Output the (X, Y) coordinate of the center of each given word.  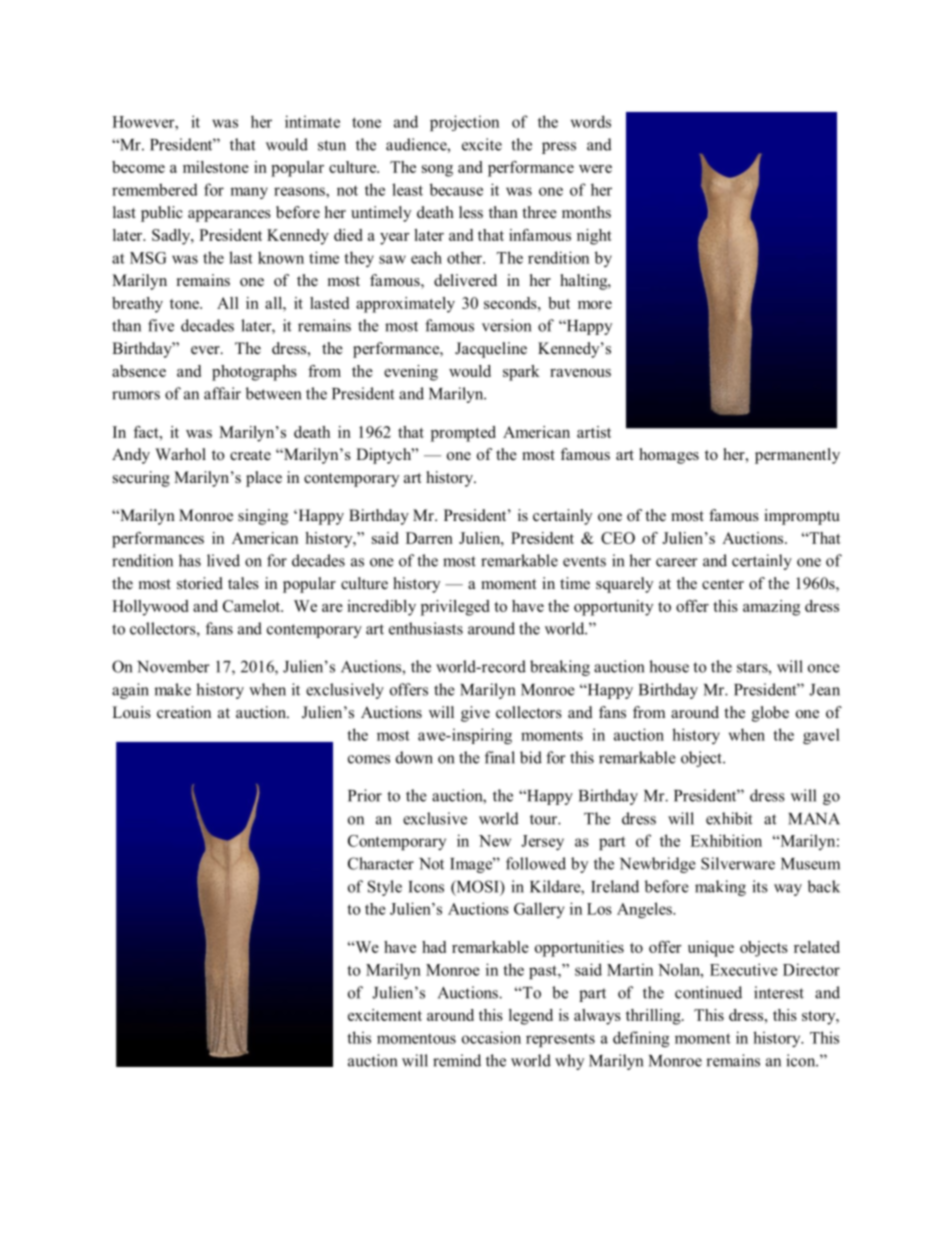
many (249, 193)
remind (457, 1060)
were (595, 169)
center (723, 584)
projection (464, 123)
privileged (455, 608)
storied (200, 583)
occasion (491, 1037)
